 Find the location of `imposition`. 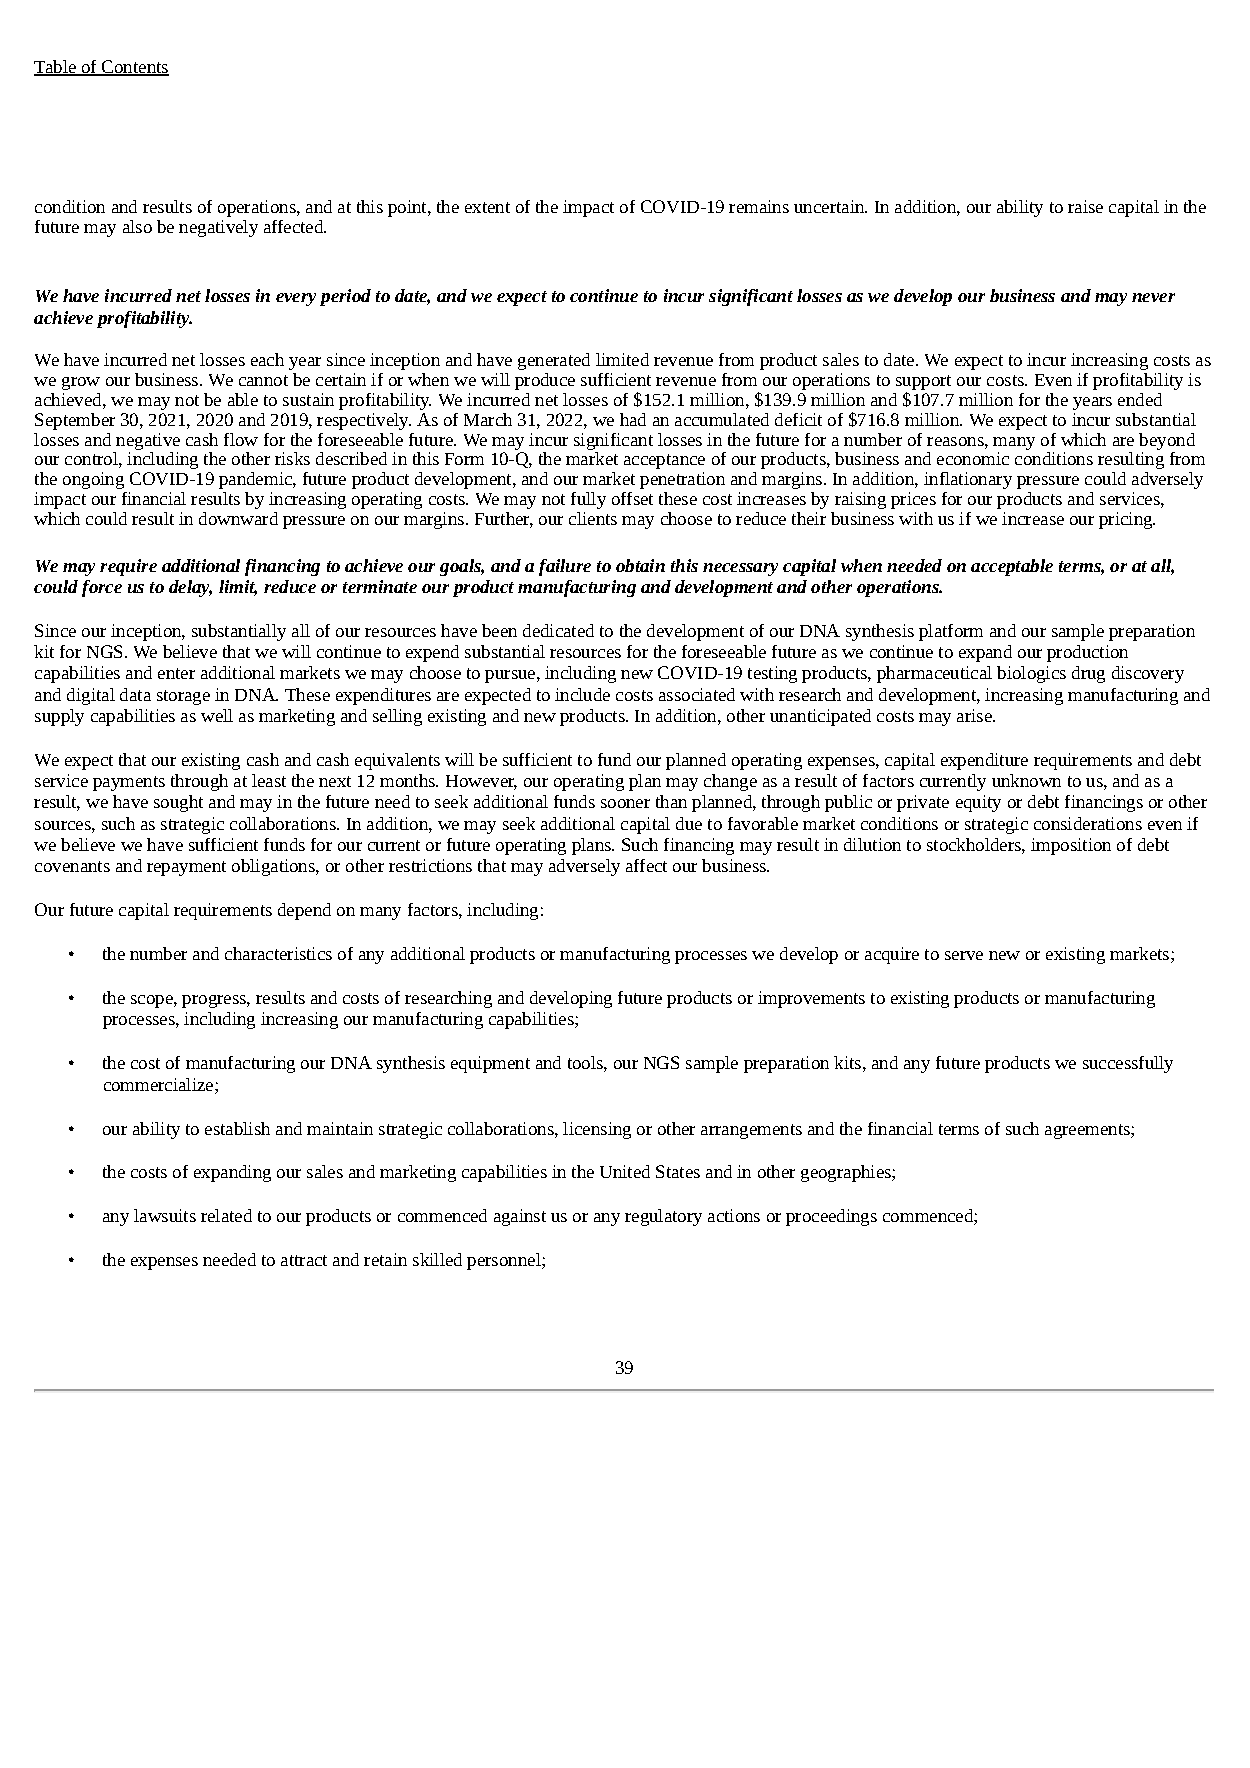

imposition is located at coordinates (1071, 846).
